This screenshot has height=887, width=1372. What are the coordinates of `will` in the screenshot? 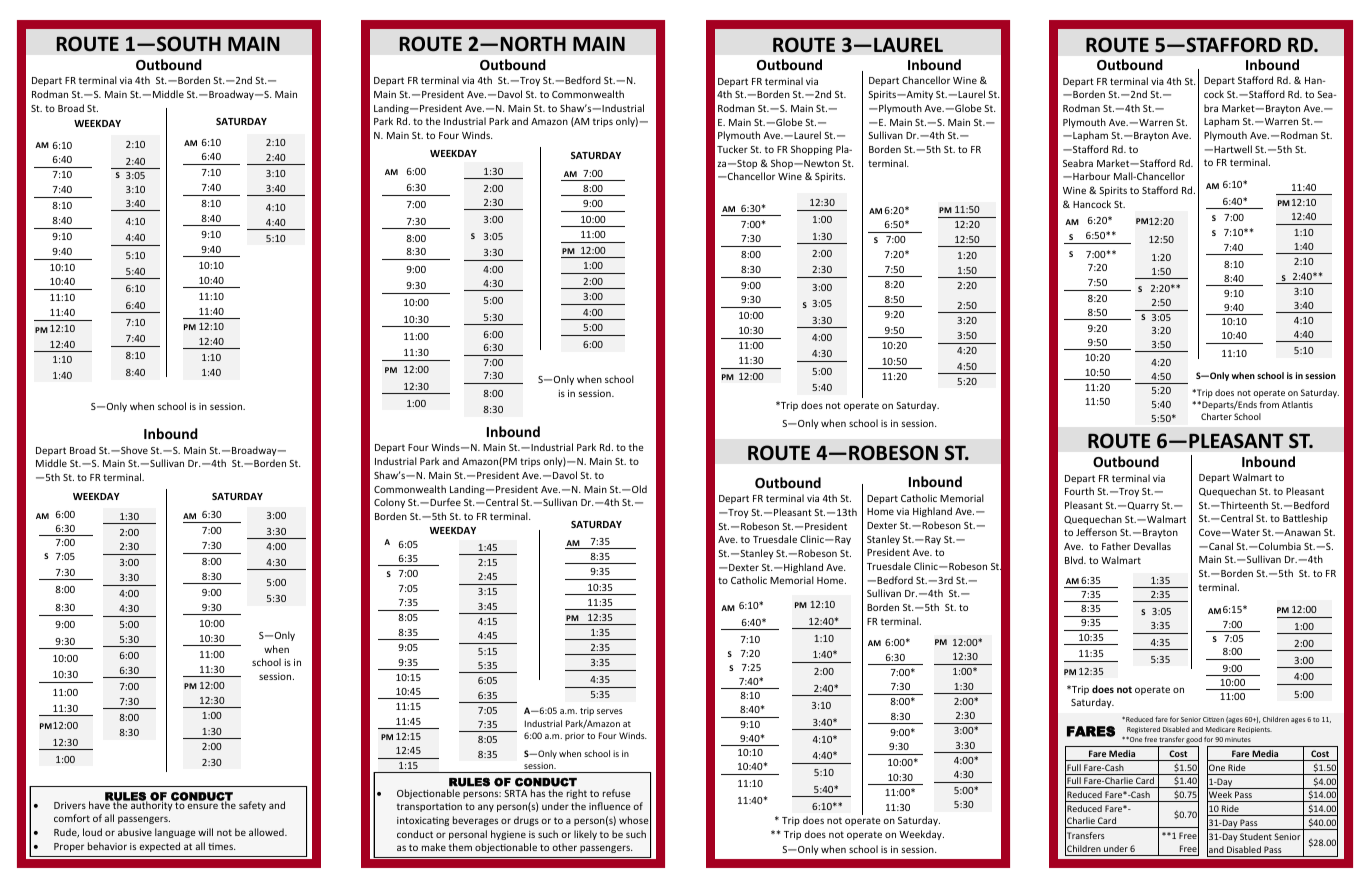 It's located at (205, 832).
